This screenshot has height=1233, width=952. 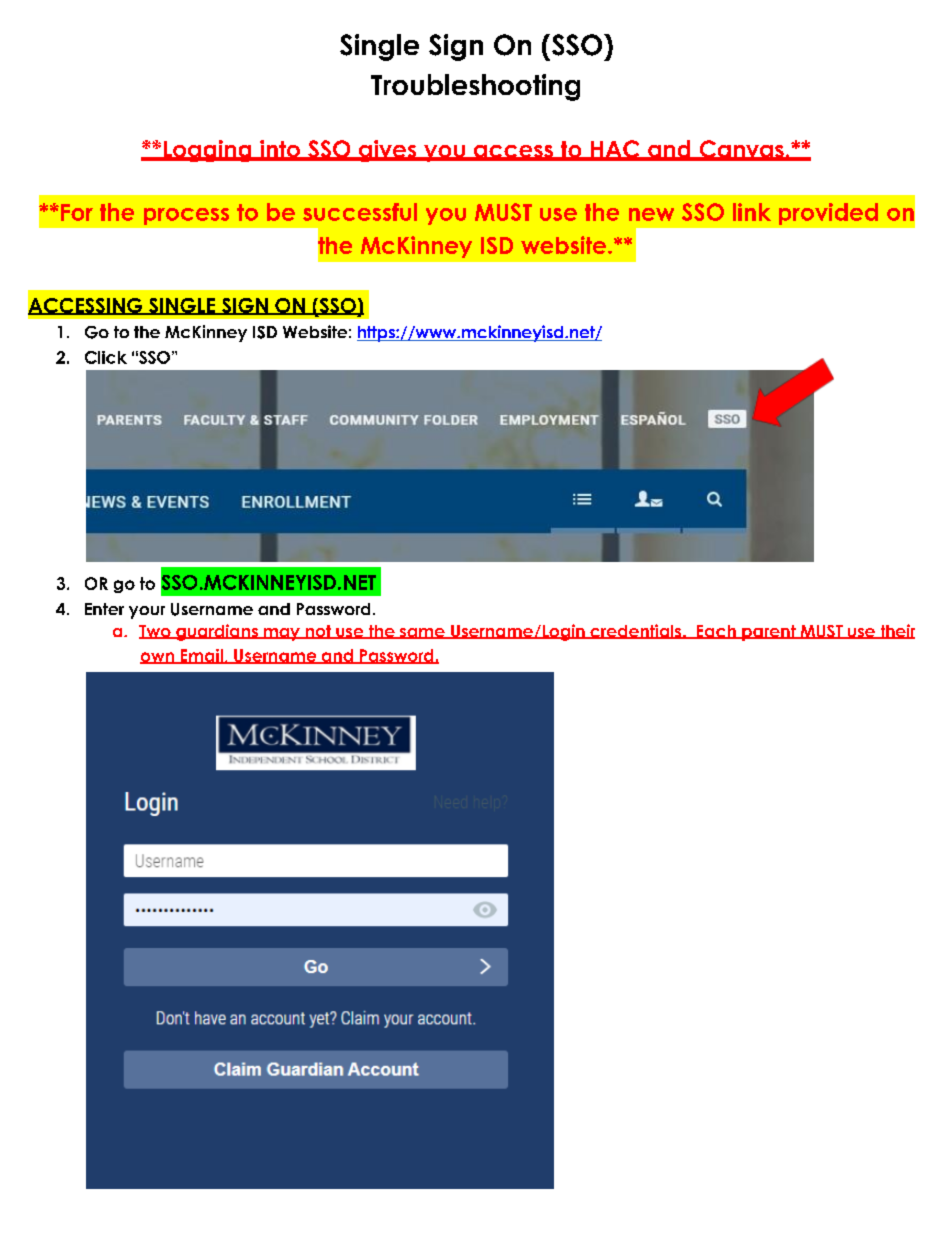 I want to click on Two, so click(x=156, y=632).
